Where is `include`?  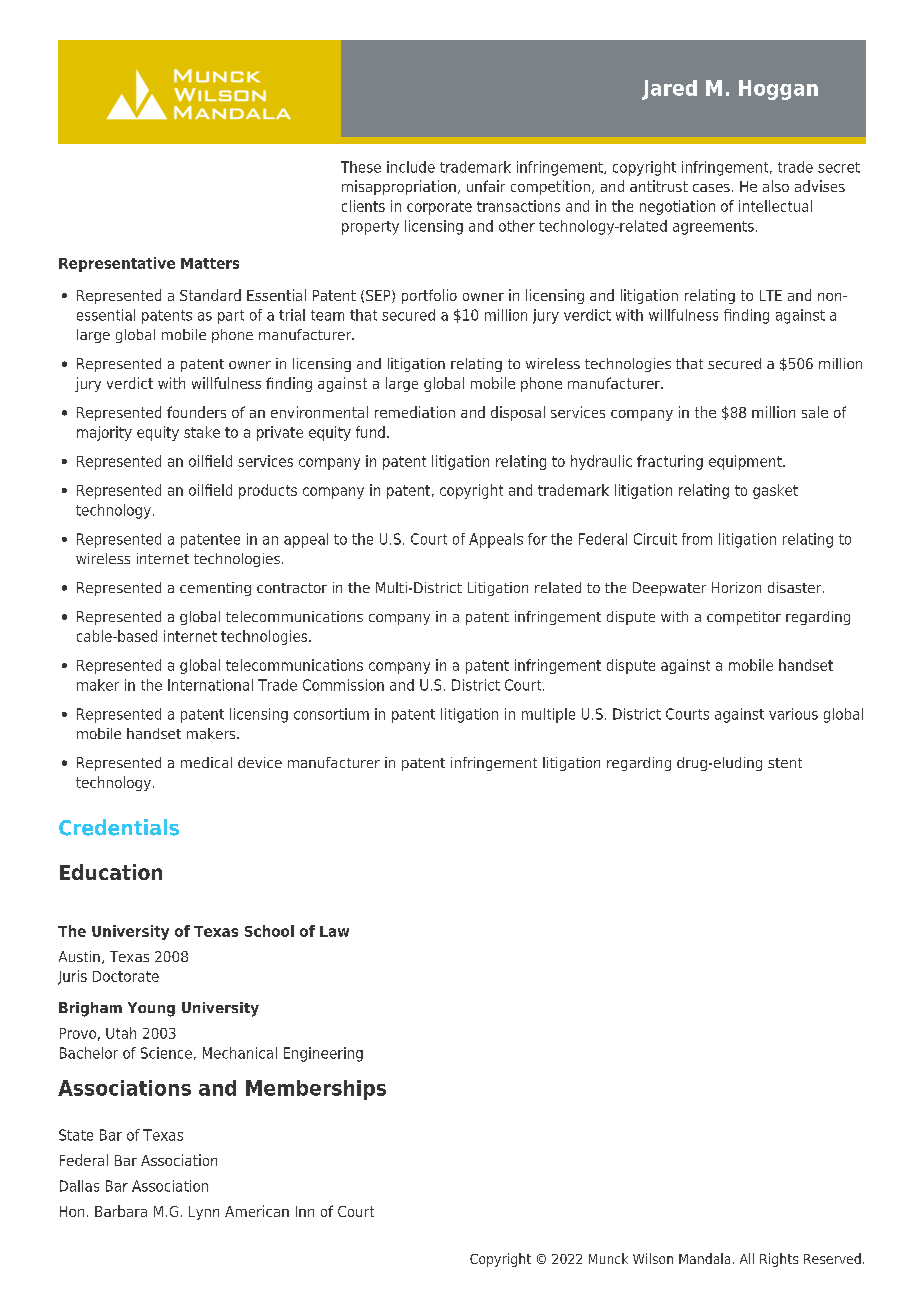
include is located at coordinates (411, 167).
